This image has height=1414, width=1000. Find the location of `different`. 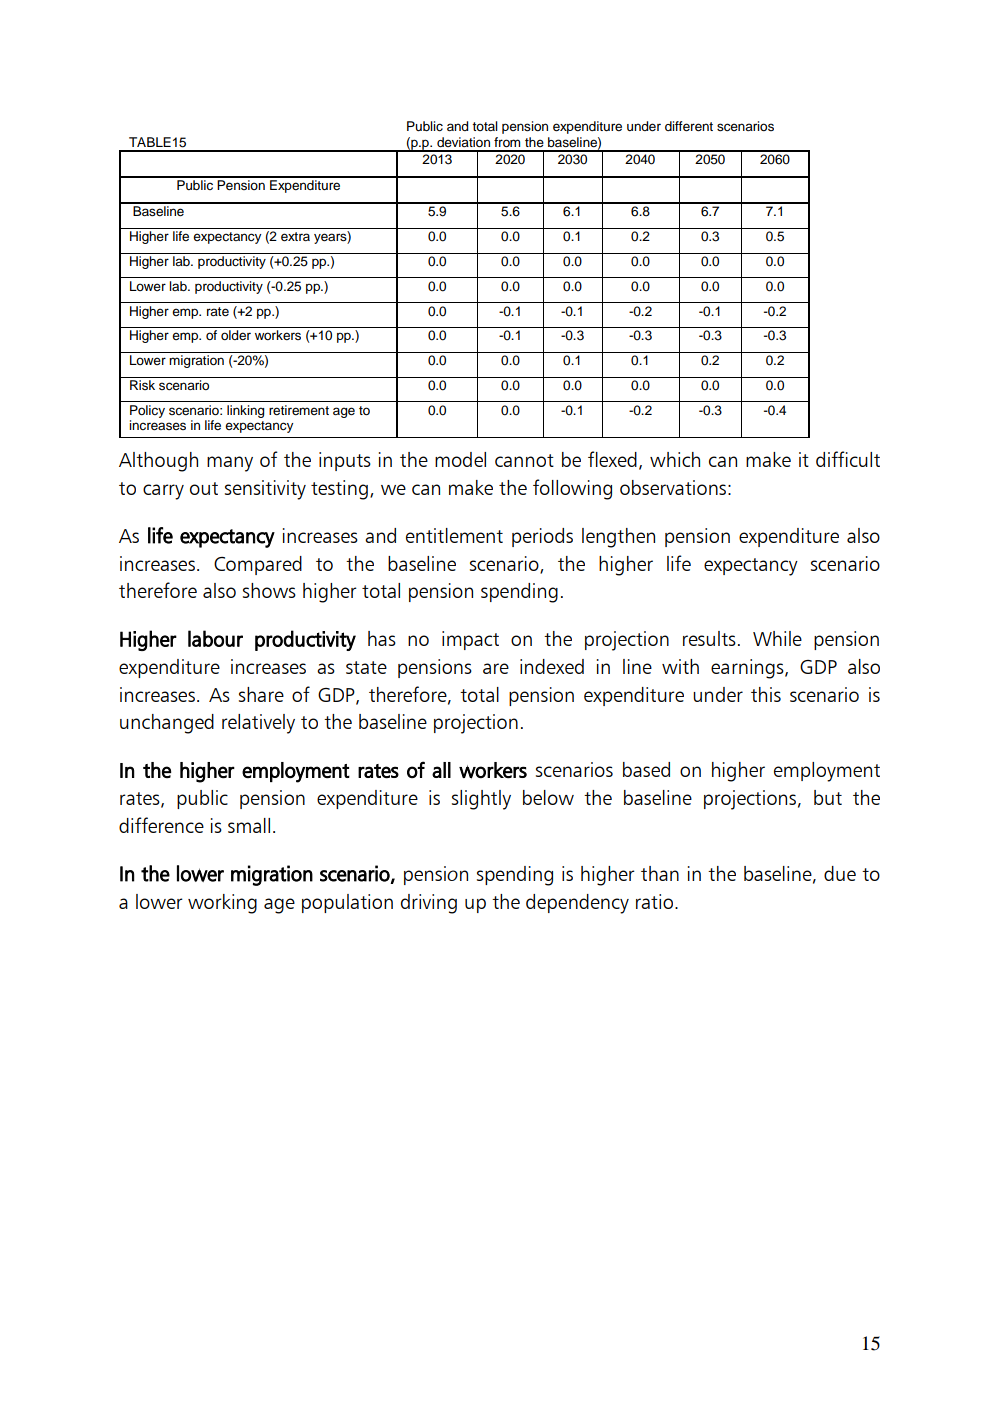

different is located at coordinates (689, 126).
